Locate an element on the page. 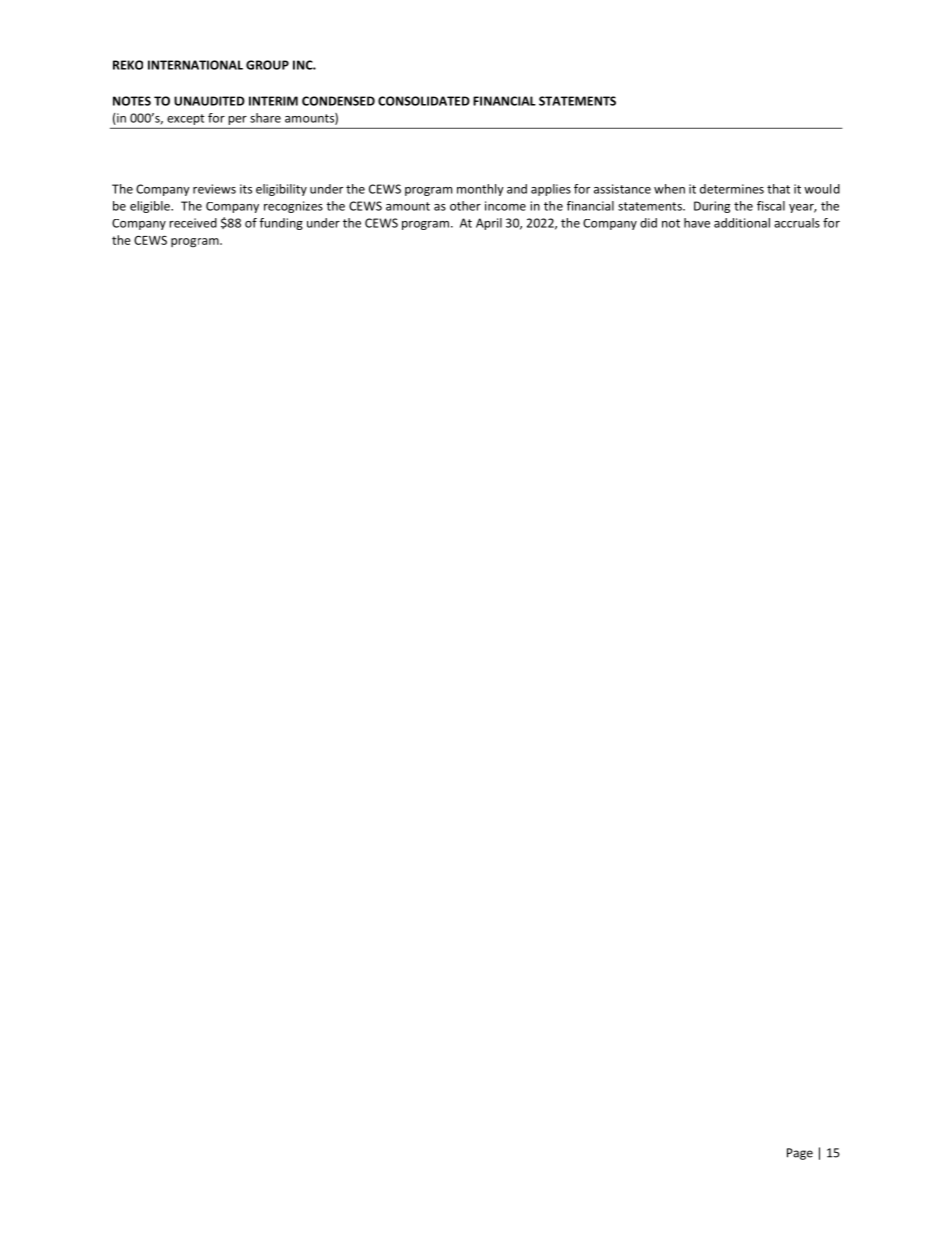  accruals is located at coordinates (797, 223).
